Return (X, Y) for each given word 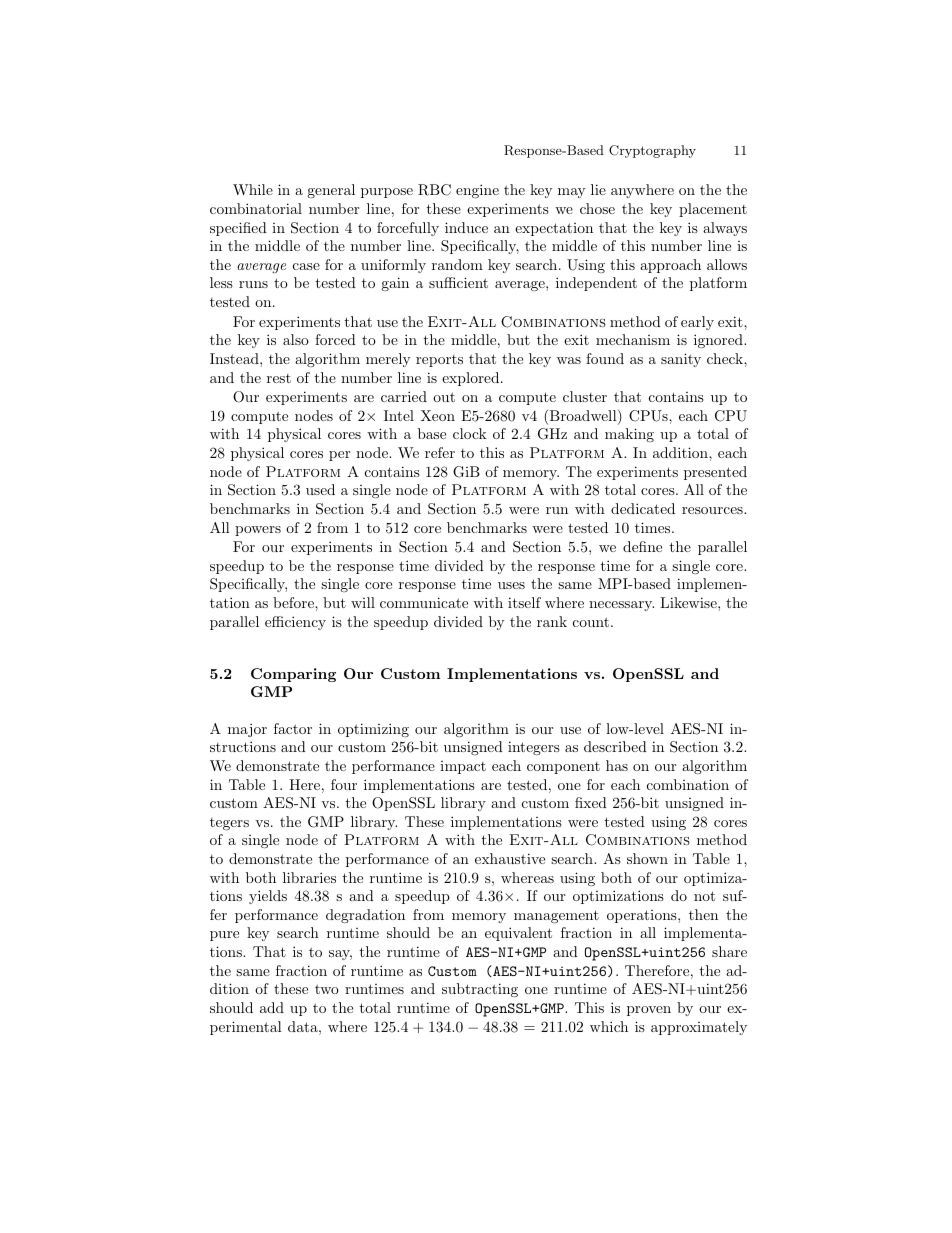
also (296, 339)
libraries (309, 877)
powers (258, 531)
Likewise (689, 602)
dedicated (643, 508)
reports (439, 361)
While (253, 189)
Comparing (293, 675)
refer (440, 452)
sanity (681, 360)
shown (647, 858)
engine (477, 191)
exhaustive (510, 858)
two (327, 989)
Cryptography (652, 151)
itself (524, 602)
